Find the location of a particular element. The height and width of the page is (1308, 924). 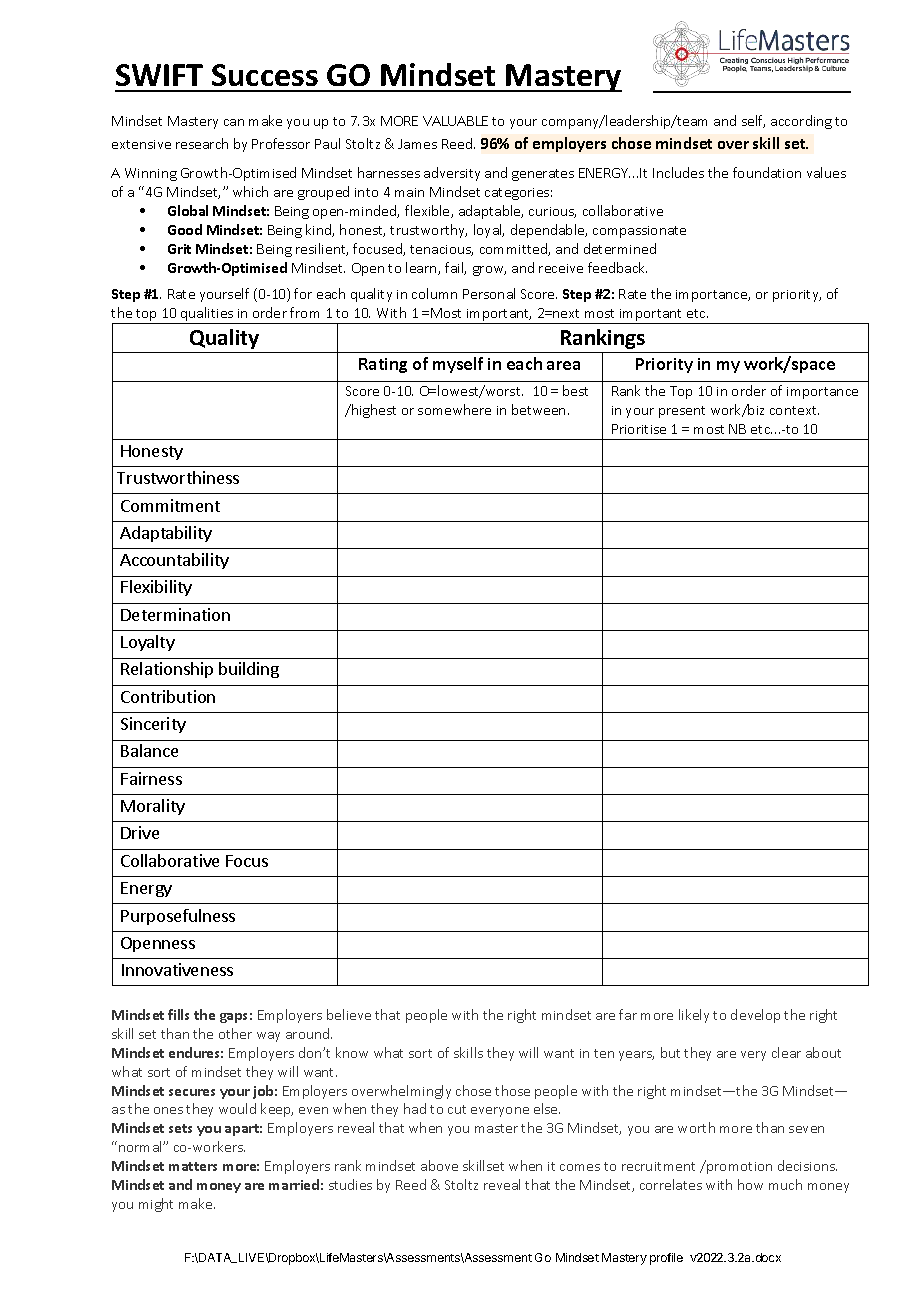

above is located at coordinates (439, 1165).
